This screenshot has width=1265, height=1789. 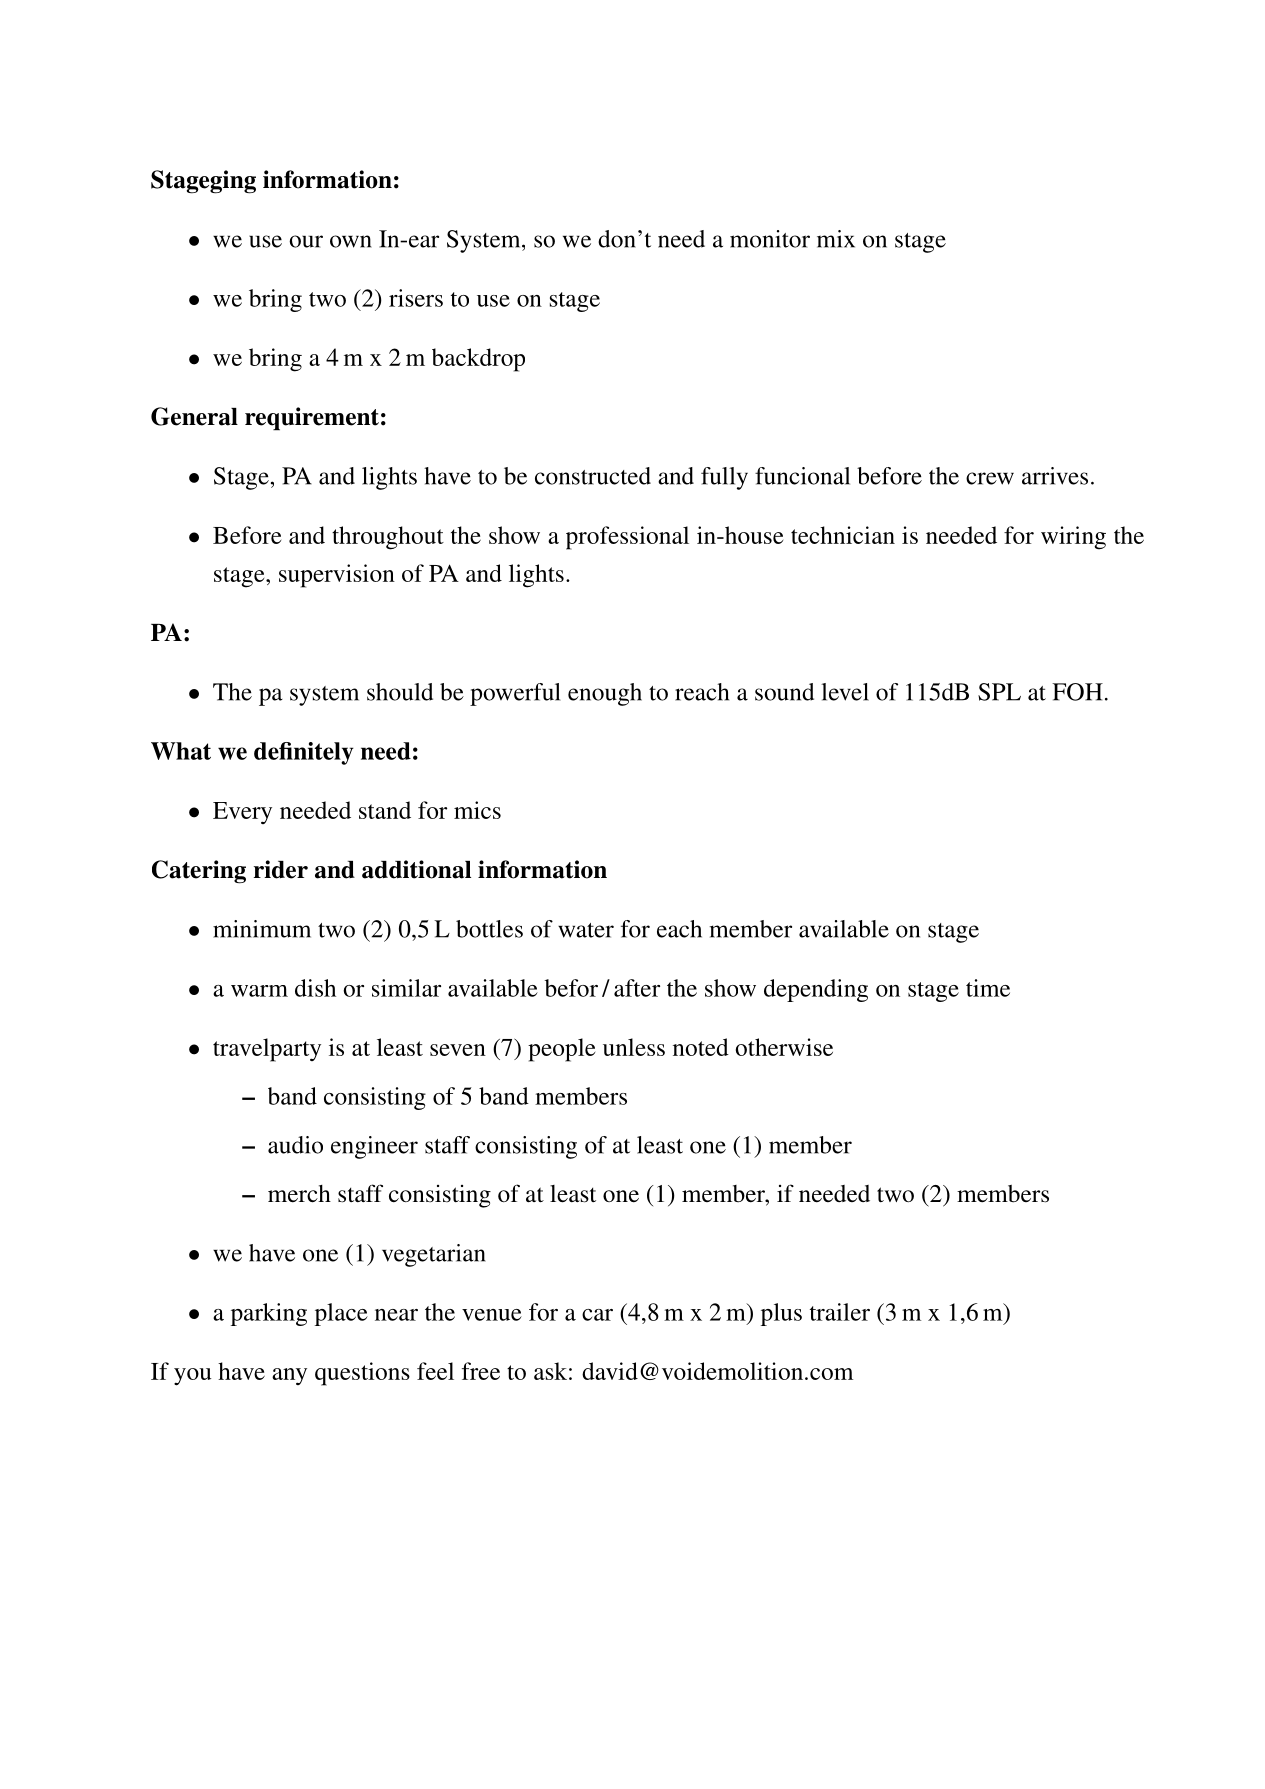 What do you see at coordinates (999, 692) in the screenshot?
I see `SPL` at bounding box center [999, 692].
